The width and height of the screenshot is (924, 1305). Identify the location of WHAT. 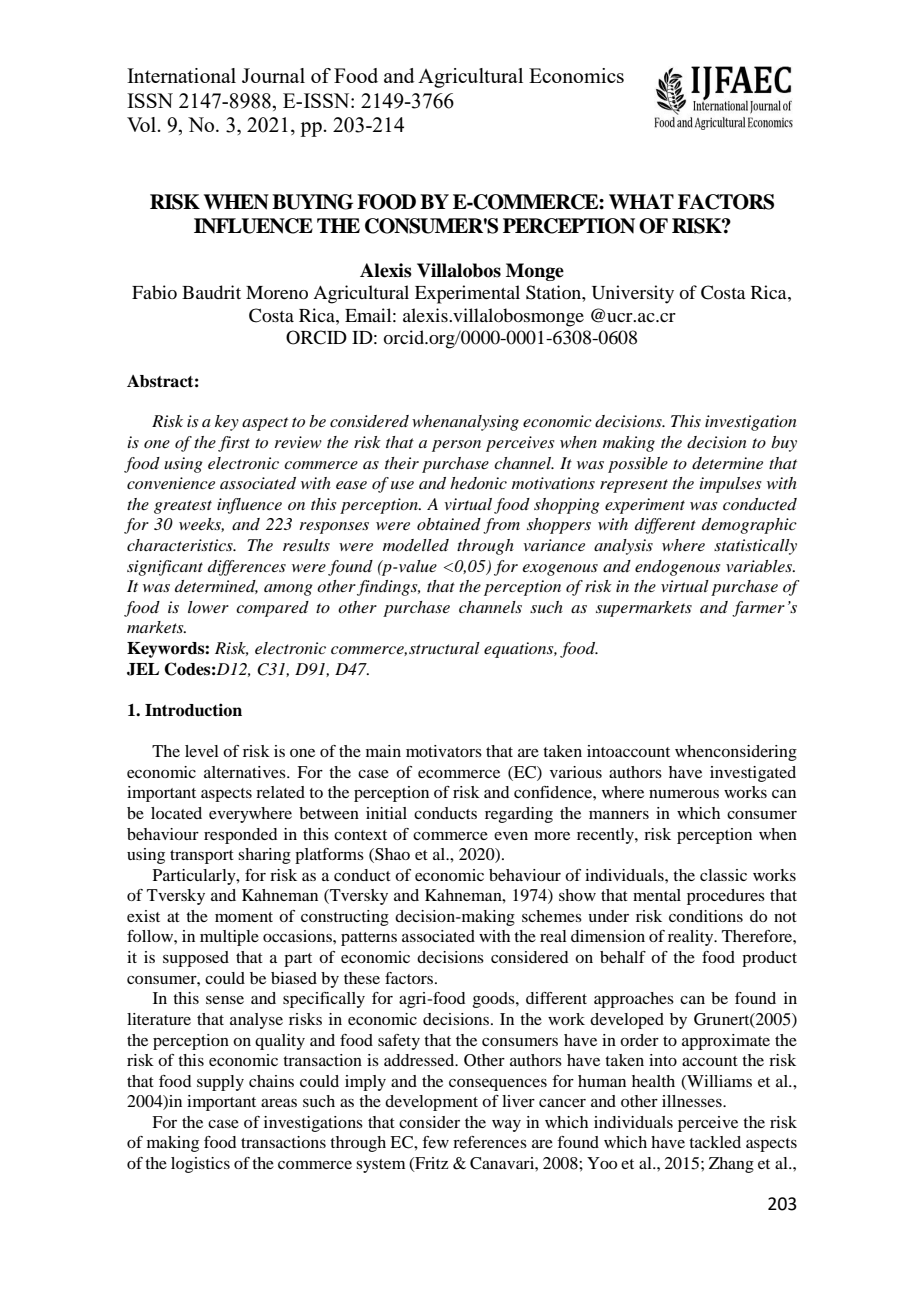
(641, 202).
